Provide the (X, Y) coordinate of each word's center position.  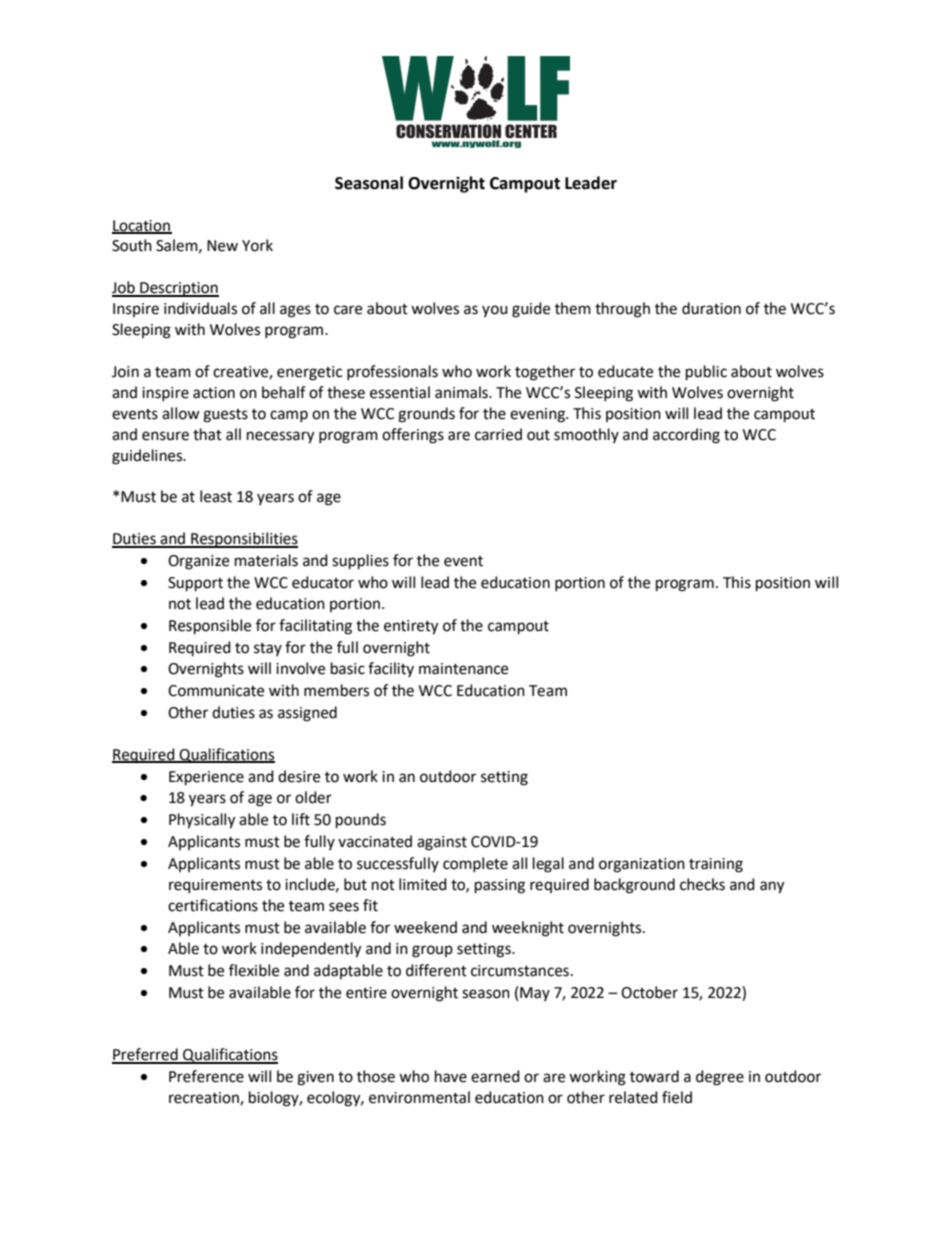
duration (711, 308)
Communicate (216, 691)
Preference (206, 1076)
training (716, 865)
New (222, 246)
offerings (413, 436)
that (207, 434)
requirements (215, 886)
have (451, 1076)
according (686, 436)
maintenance (463, 669)
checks (702, 884)
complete (475, 864)
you (495, 311)
